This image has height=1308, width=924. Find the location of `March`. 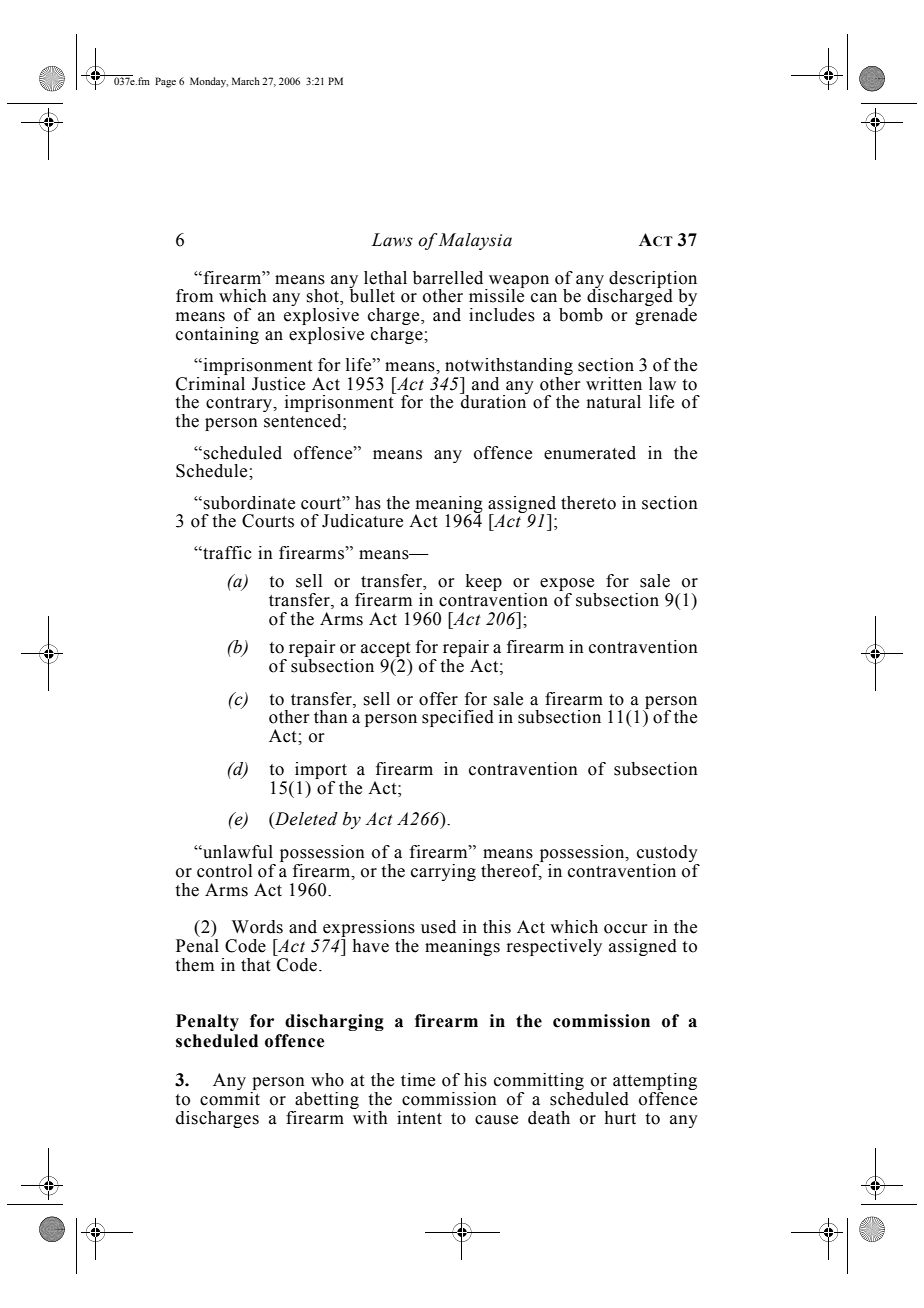

March is located at coordinates (246, 81).
